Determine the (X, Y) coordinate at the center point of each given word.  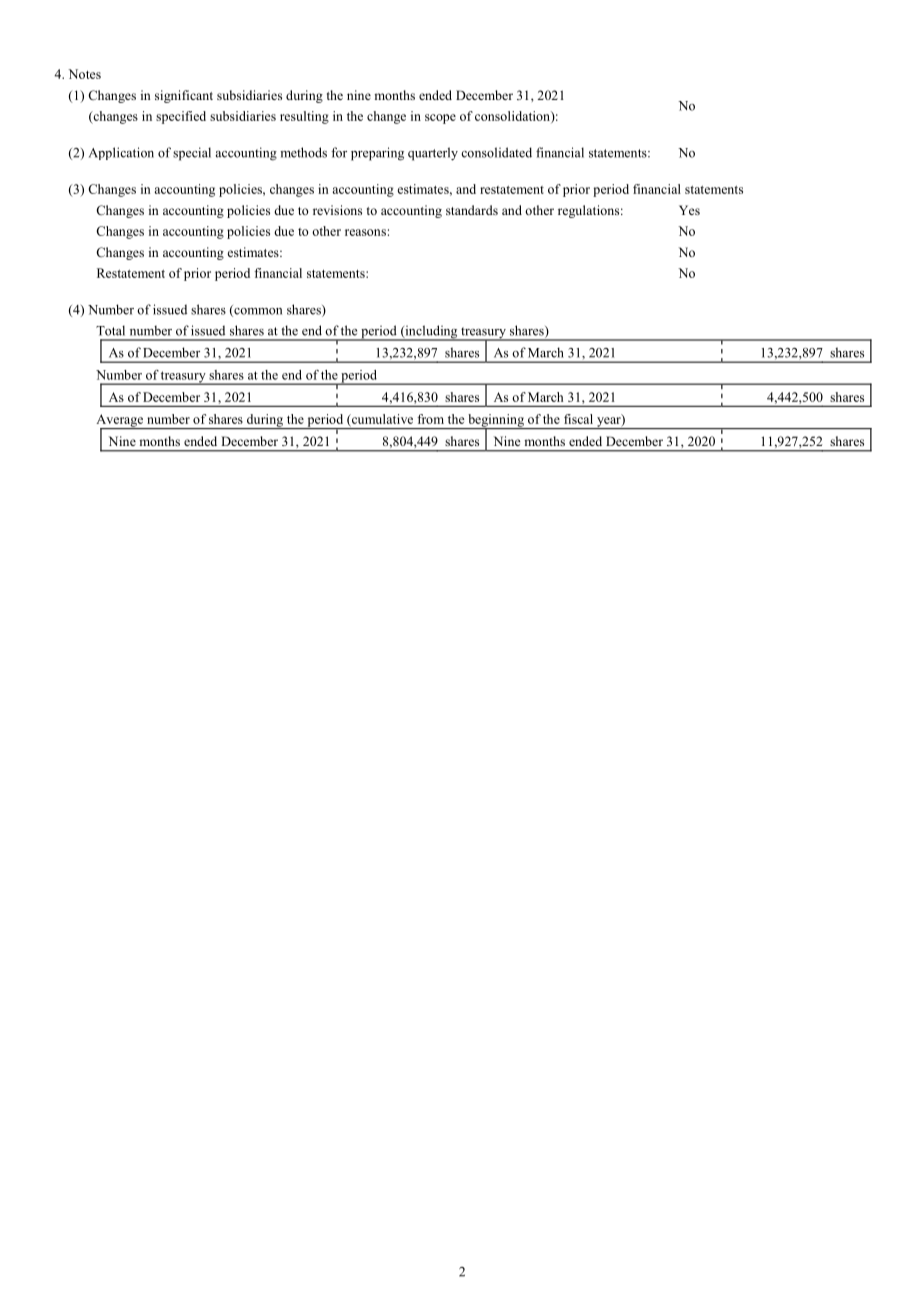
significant (184, 96)
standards (472, 210)
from (430, 419)
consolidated (496, 152)
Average (121, 421)
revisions (337, 210)
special (192, 154)
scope (440, 119)
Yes (689, 210)
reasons (365, 232)
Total (110, 330)
